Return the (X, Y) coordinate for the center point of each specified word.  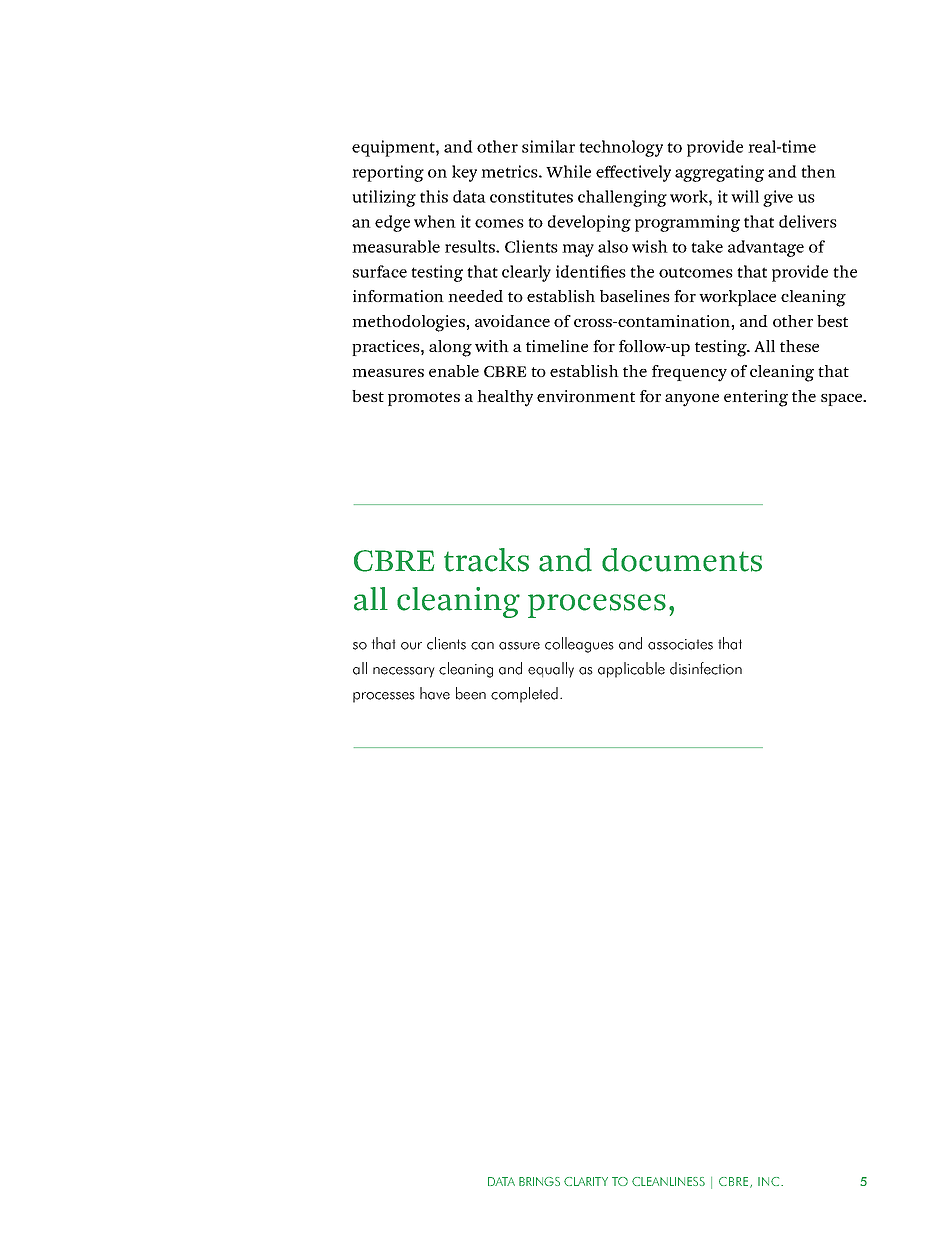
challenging (622, 198)
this (434, 196)
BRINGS (539, 1181)
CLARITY (586, 1181)
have (435, 693)
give (778, 198)
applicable (631, 670)
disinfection (706, 668)
